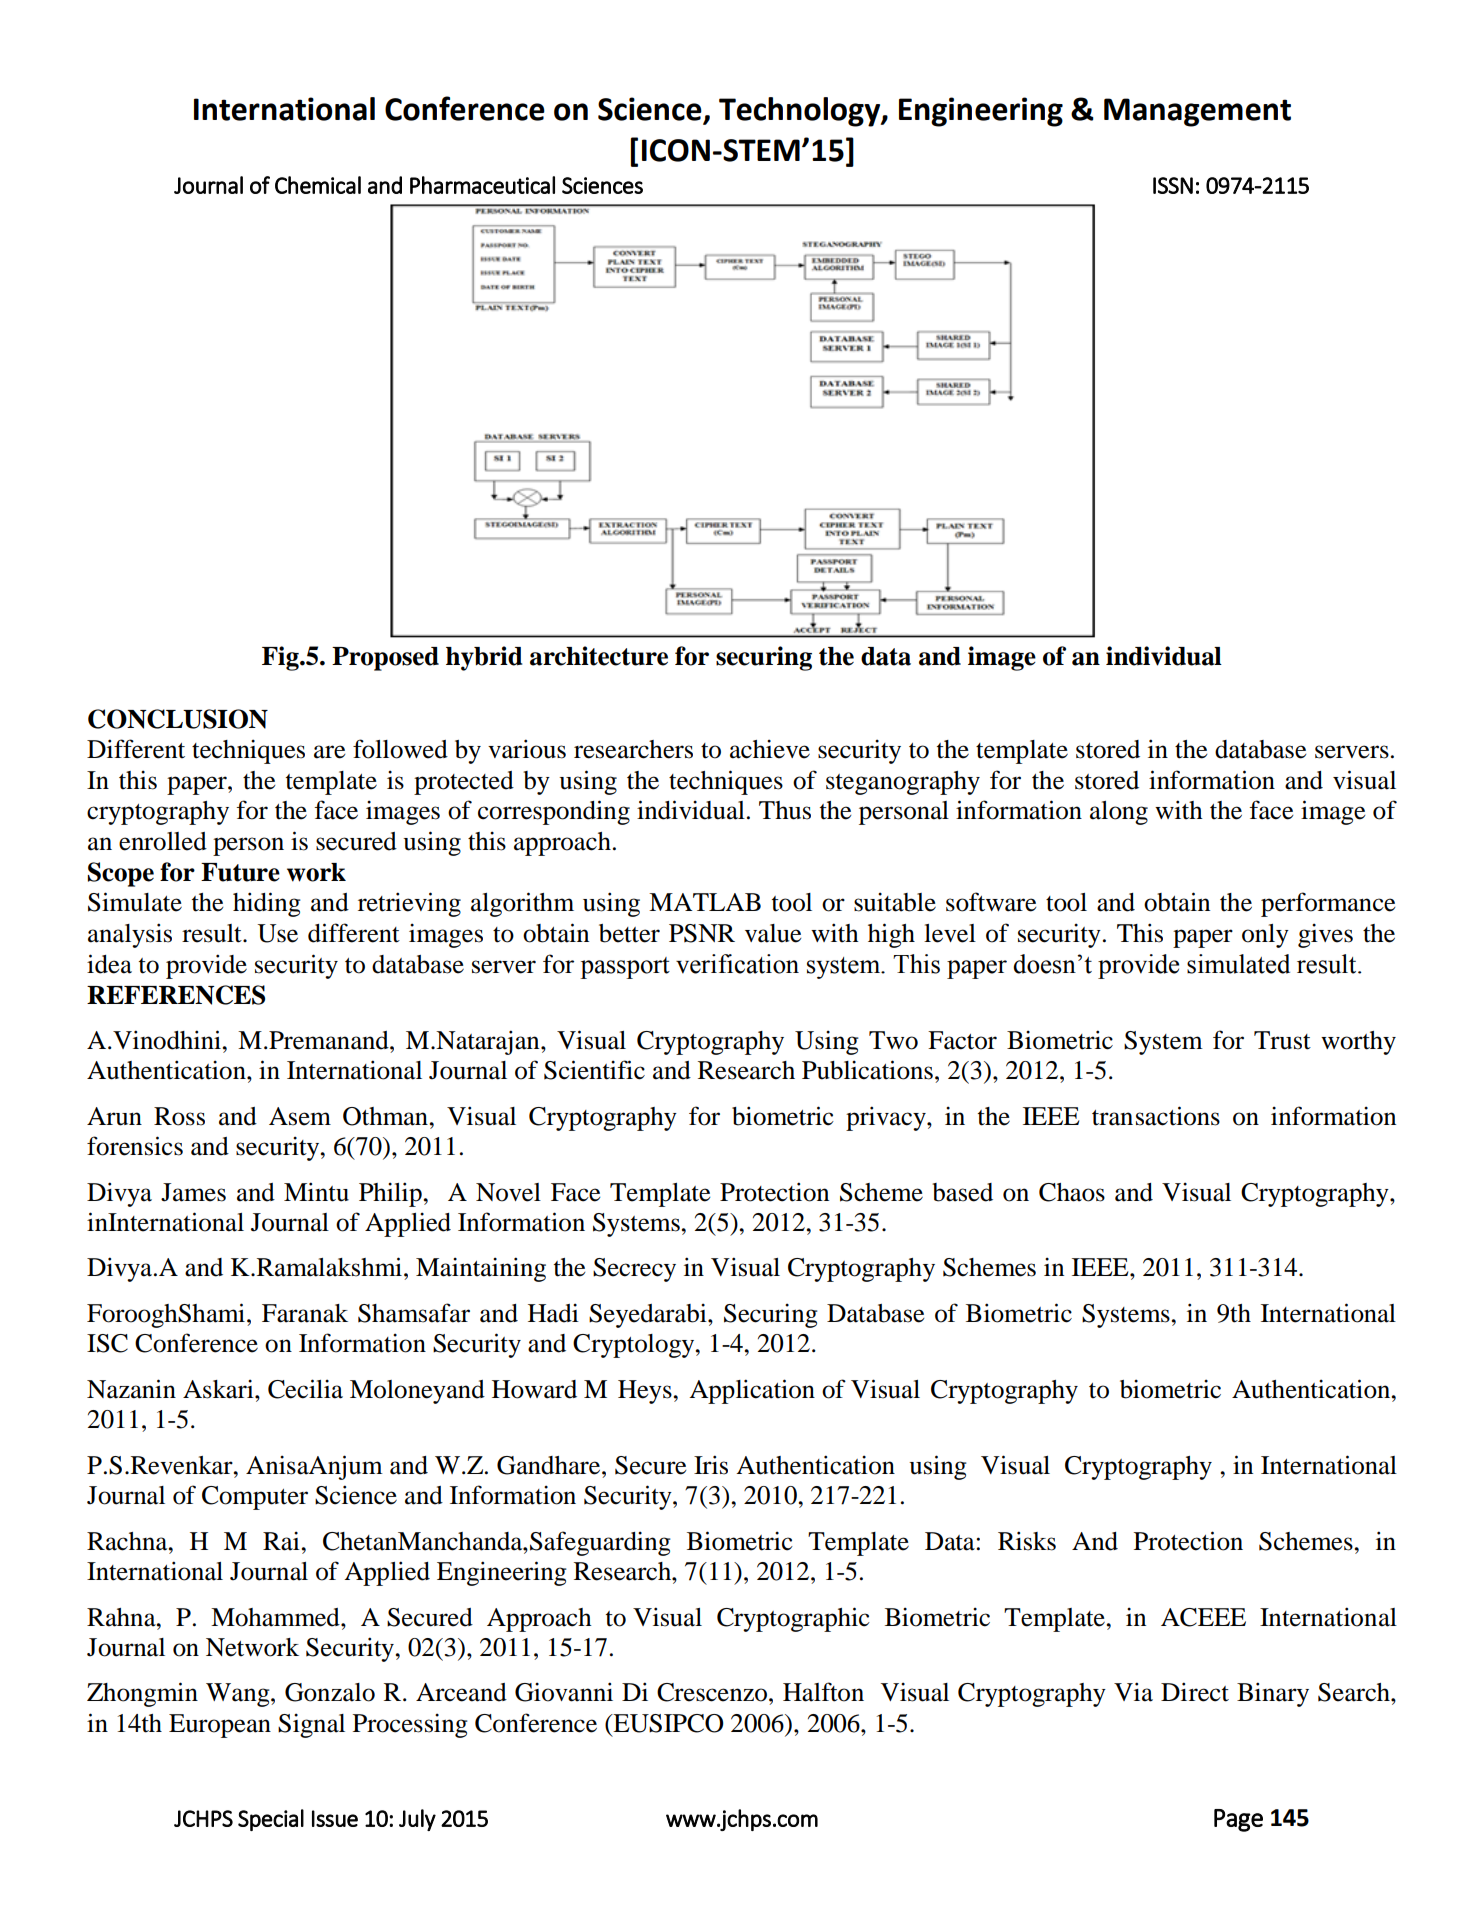 This screenshot has width=1484, height=1921. Describe the element at coordinates (318, 185) in the screenshot. I see `Chemical` at that location.
